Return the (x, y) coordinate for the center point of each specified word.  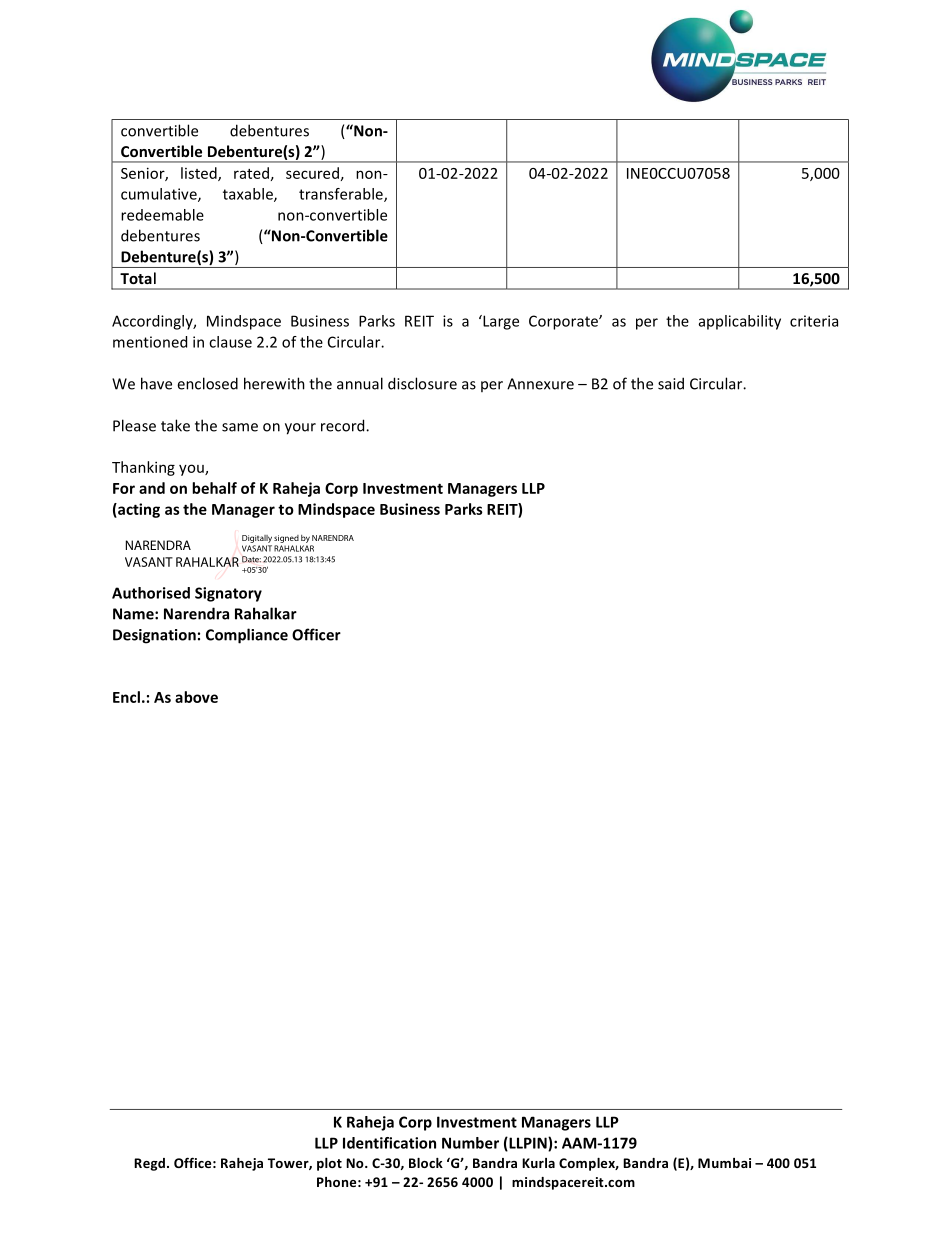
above (196, 697)
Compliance (247, 636)
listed (200, 174)
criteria (814, 321)
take (175, 425)
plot (329, 1164)
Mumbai (724, 1163)
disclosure (422, 383)
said (671, 383)
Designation (154, 636)
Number (470, 1143)
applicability (740, 322)
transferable (342, 195)
